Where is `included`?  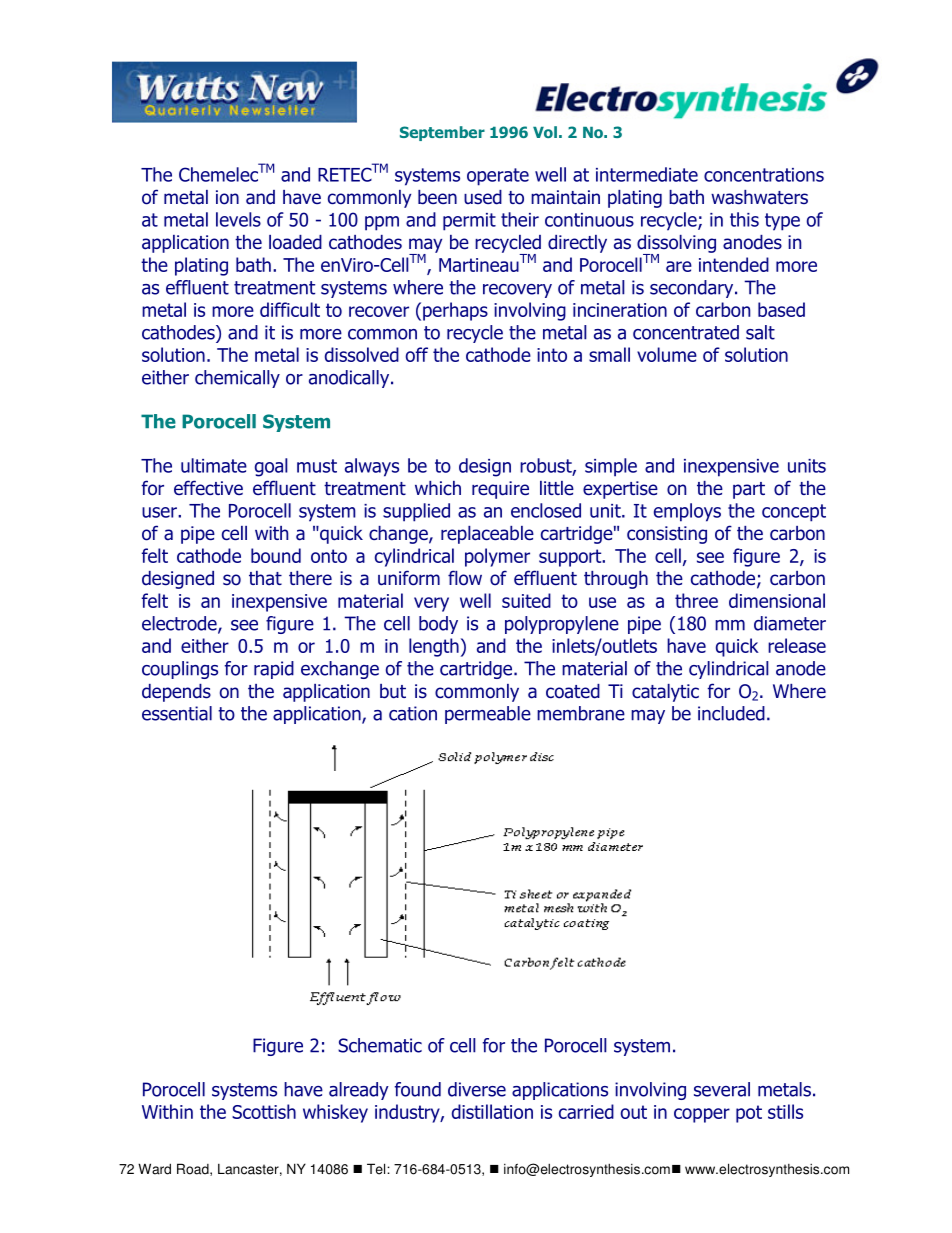 included is located at coordinates (731, 713).
